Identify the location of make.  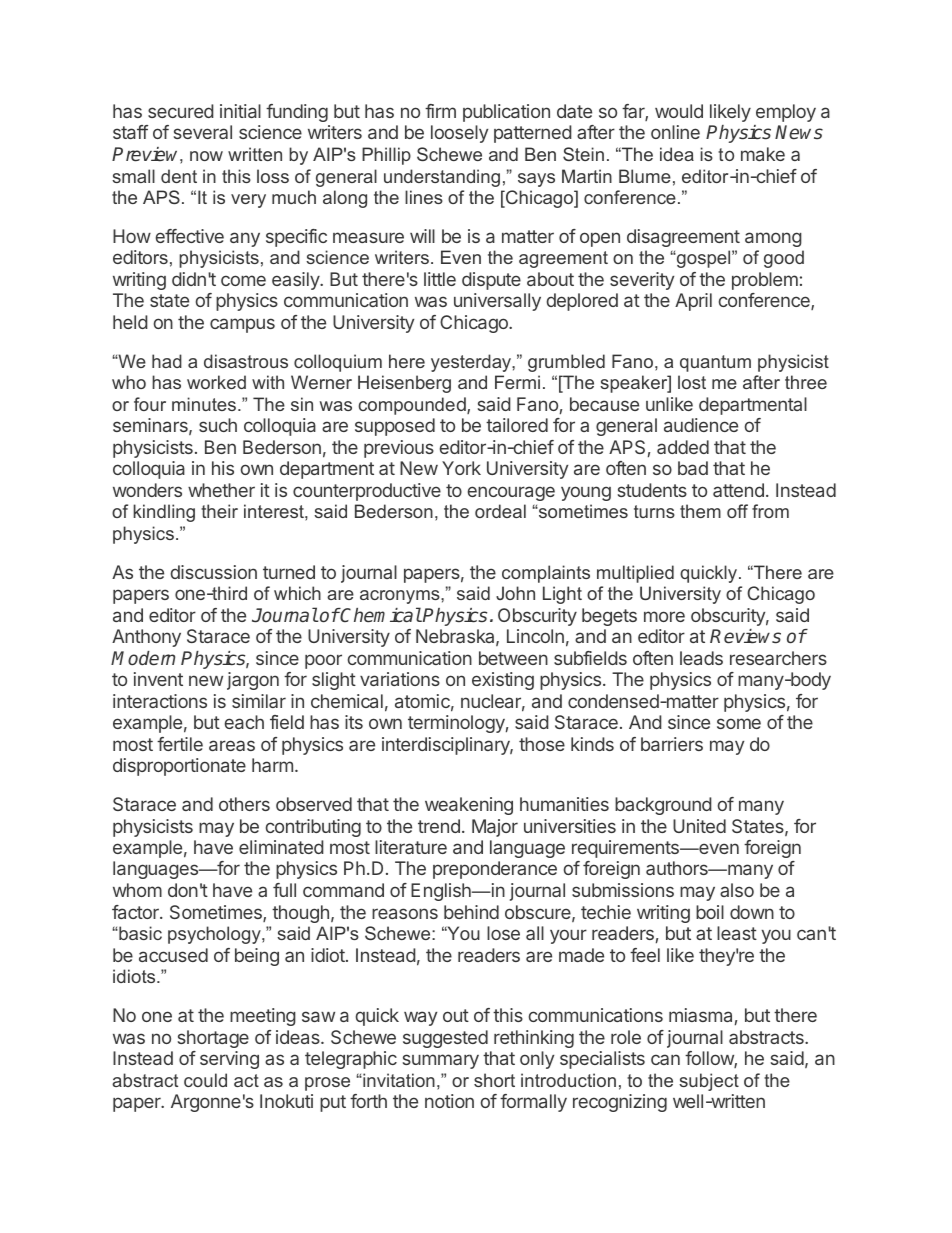
(763, 154).
